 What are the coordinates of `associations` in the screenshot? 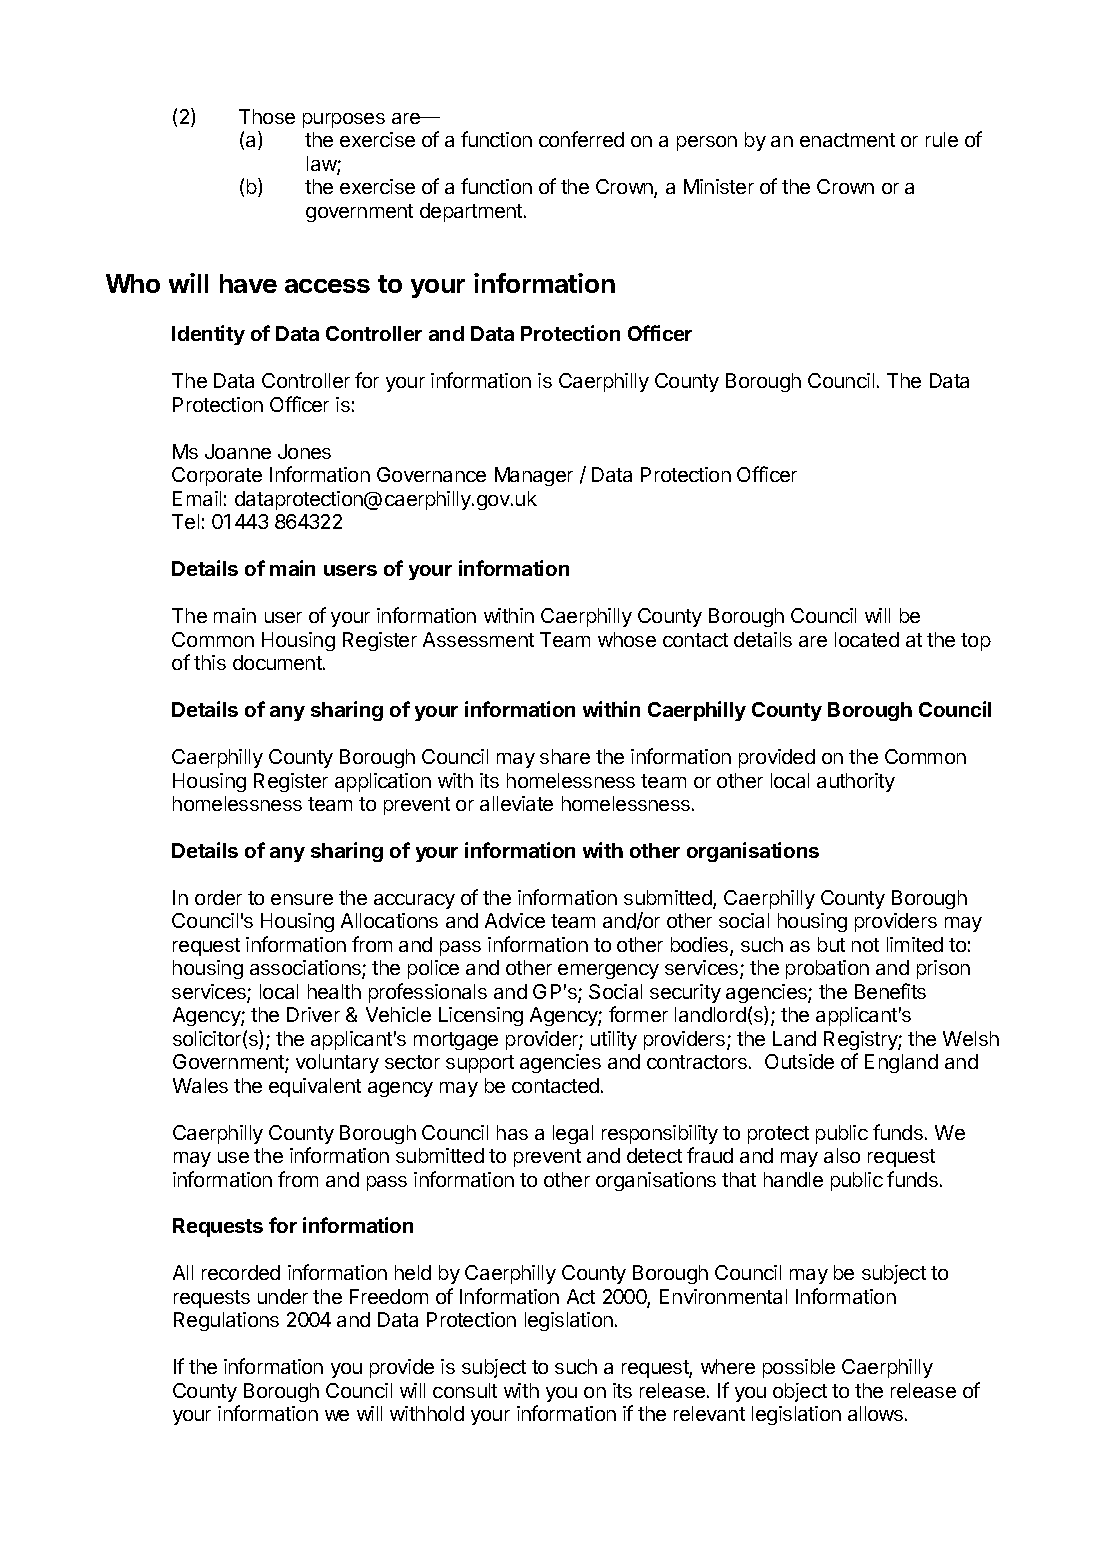 It's located at (306, 969).
